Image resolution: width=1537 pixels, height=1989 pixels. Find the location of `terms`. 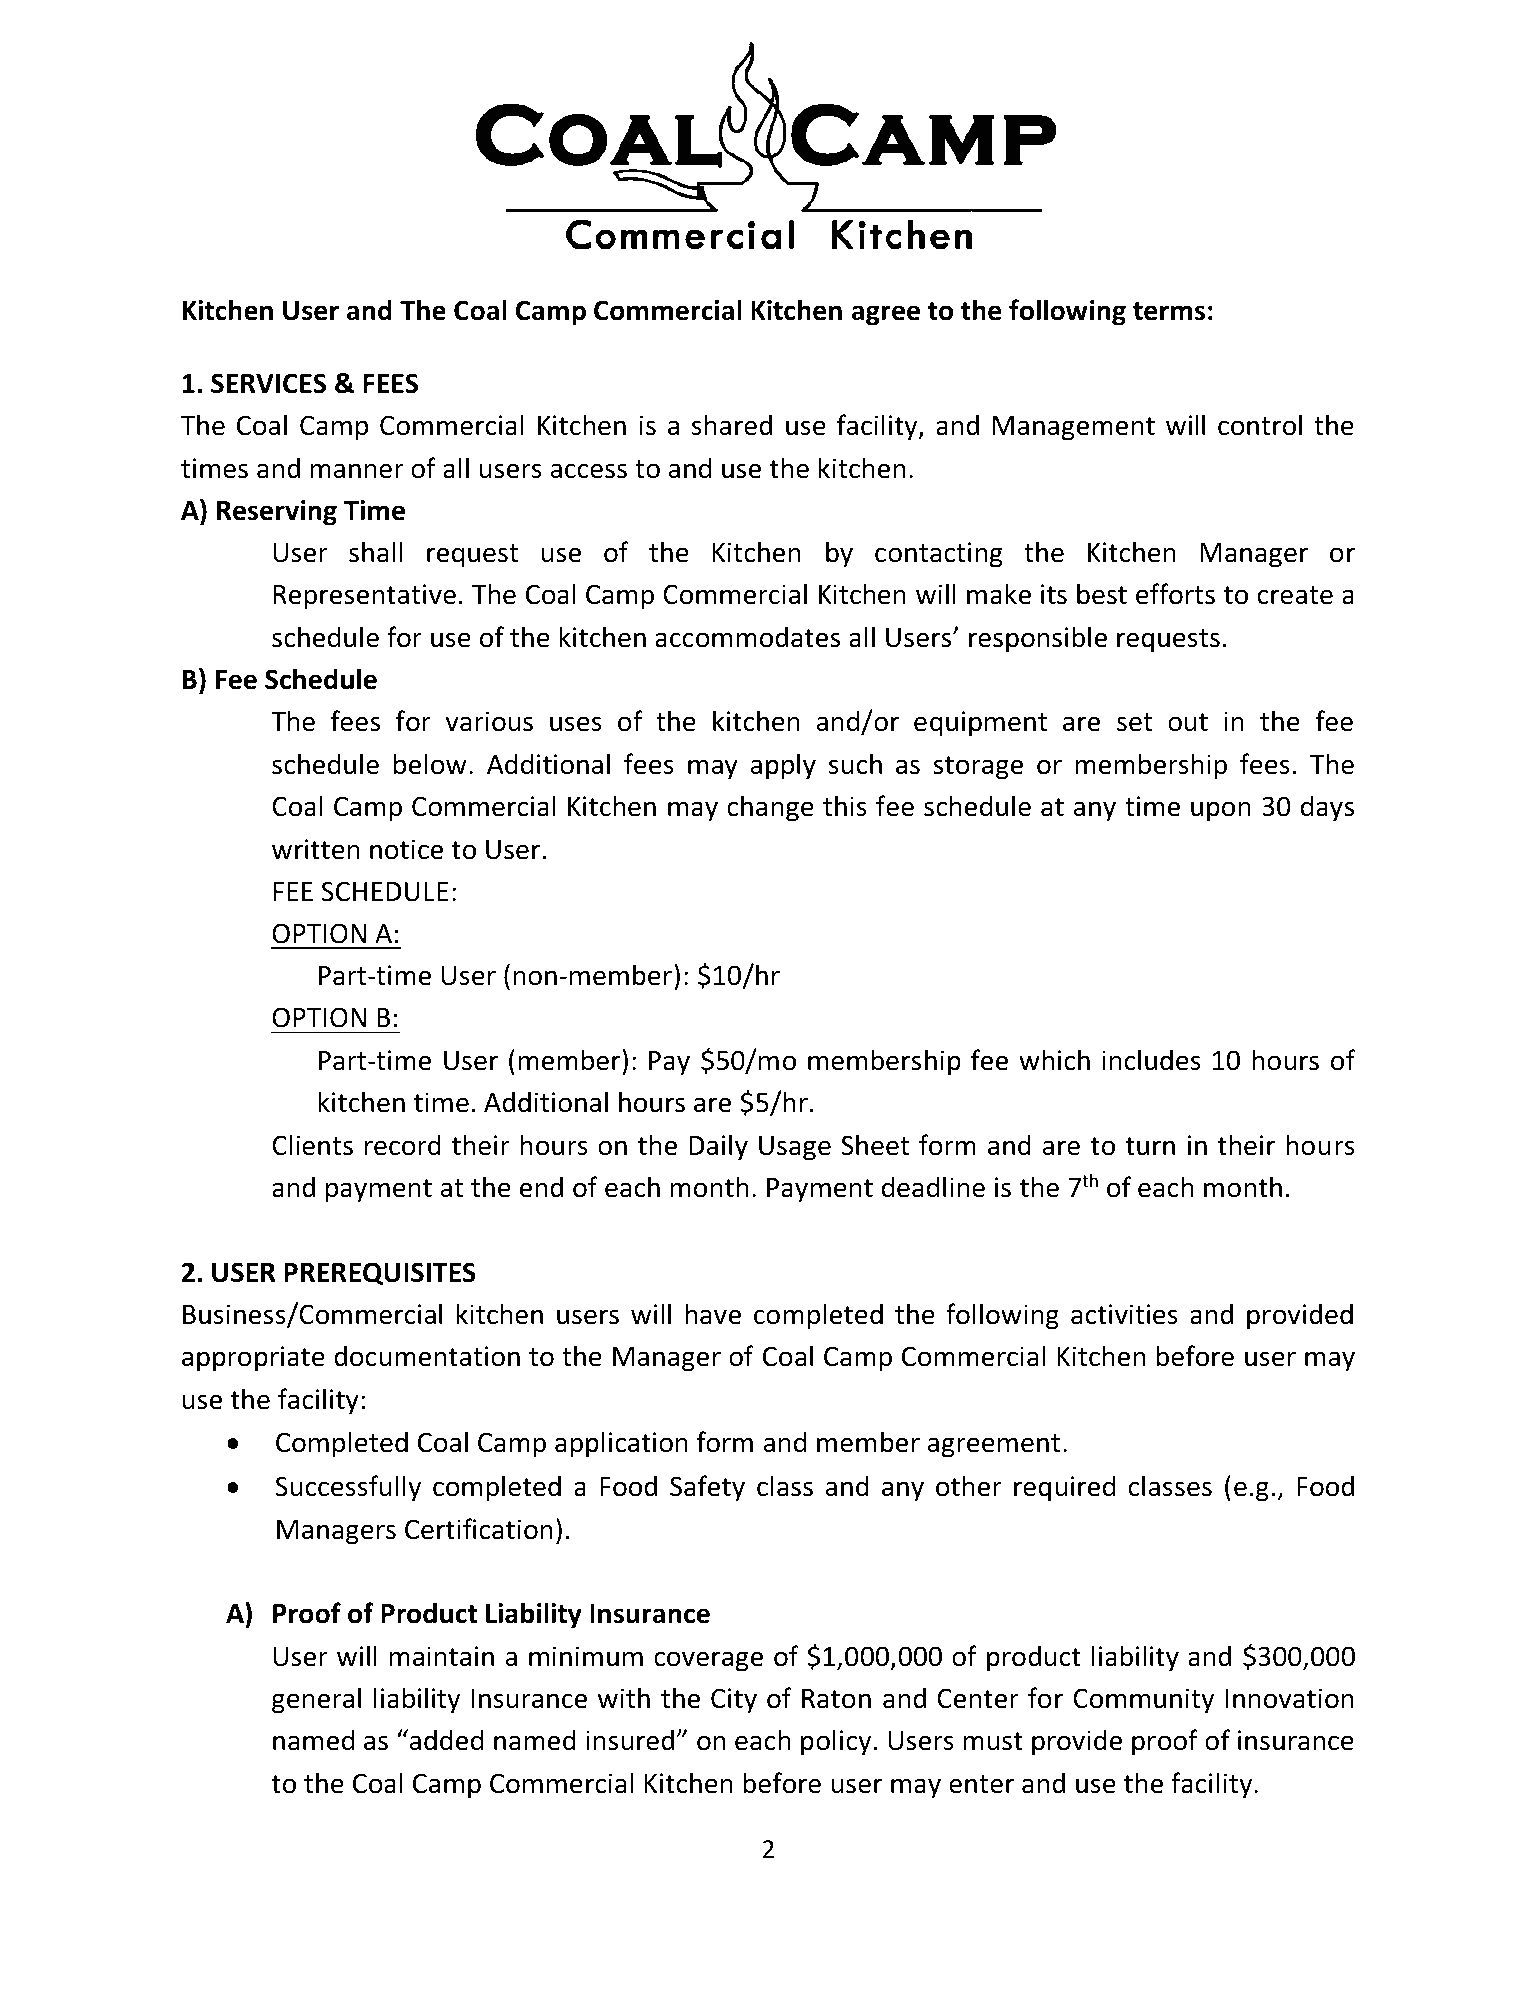

terms is located at coordinates (1169, 311).
